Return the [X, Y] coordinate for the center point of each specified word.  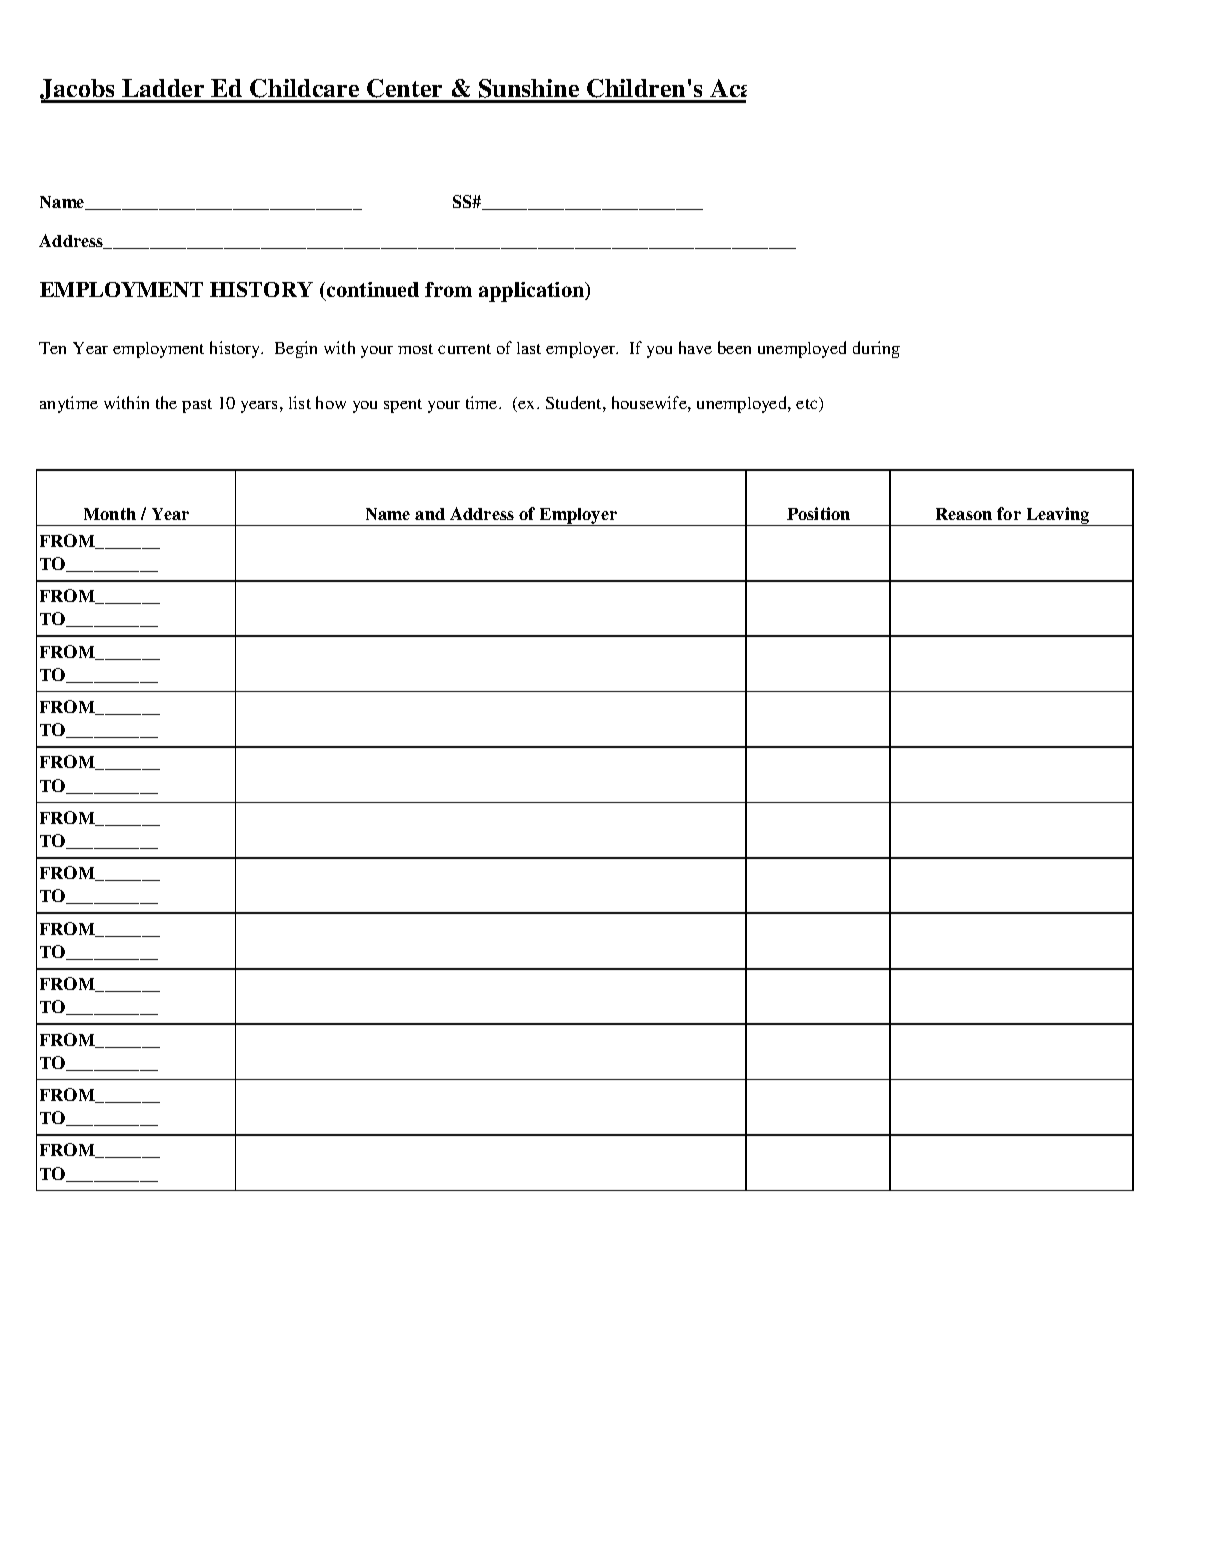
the [166, 402]
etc [808, 404]
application [533, 292]
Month [110, 514]
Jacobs [78, 91]
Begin [296, 349]
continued [371, 291]
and [430, 514]
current [464, 349]
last [529, 348]
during [876, 349]
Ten [52, 348]
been [734, 347]
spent [403, 406]
